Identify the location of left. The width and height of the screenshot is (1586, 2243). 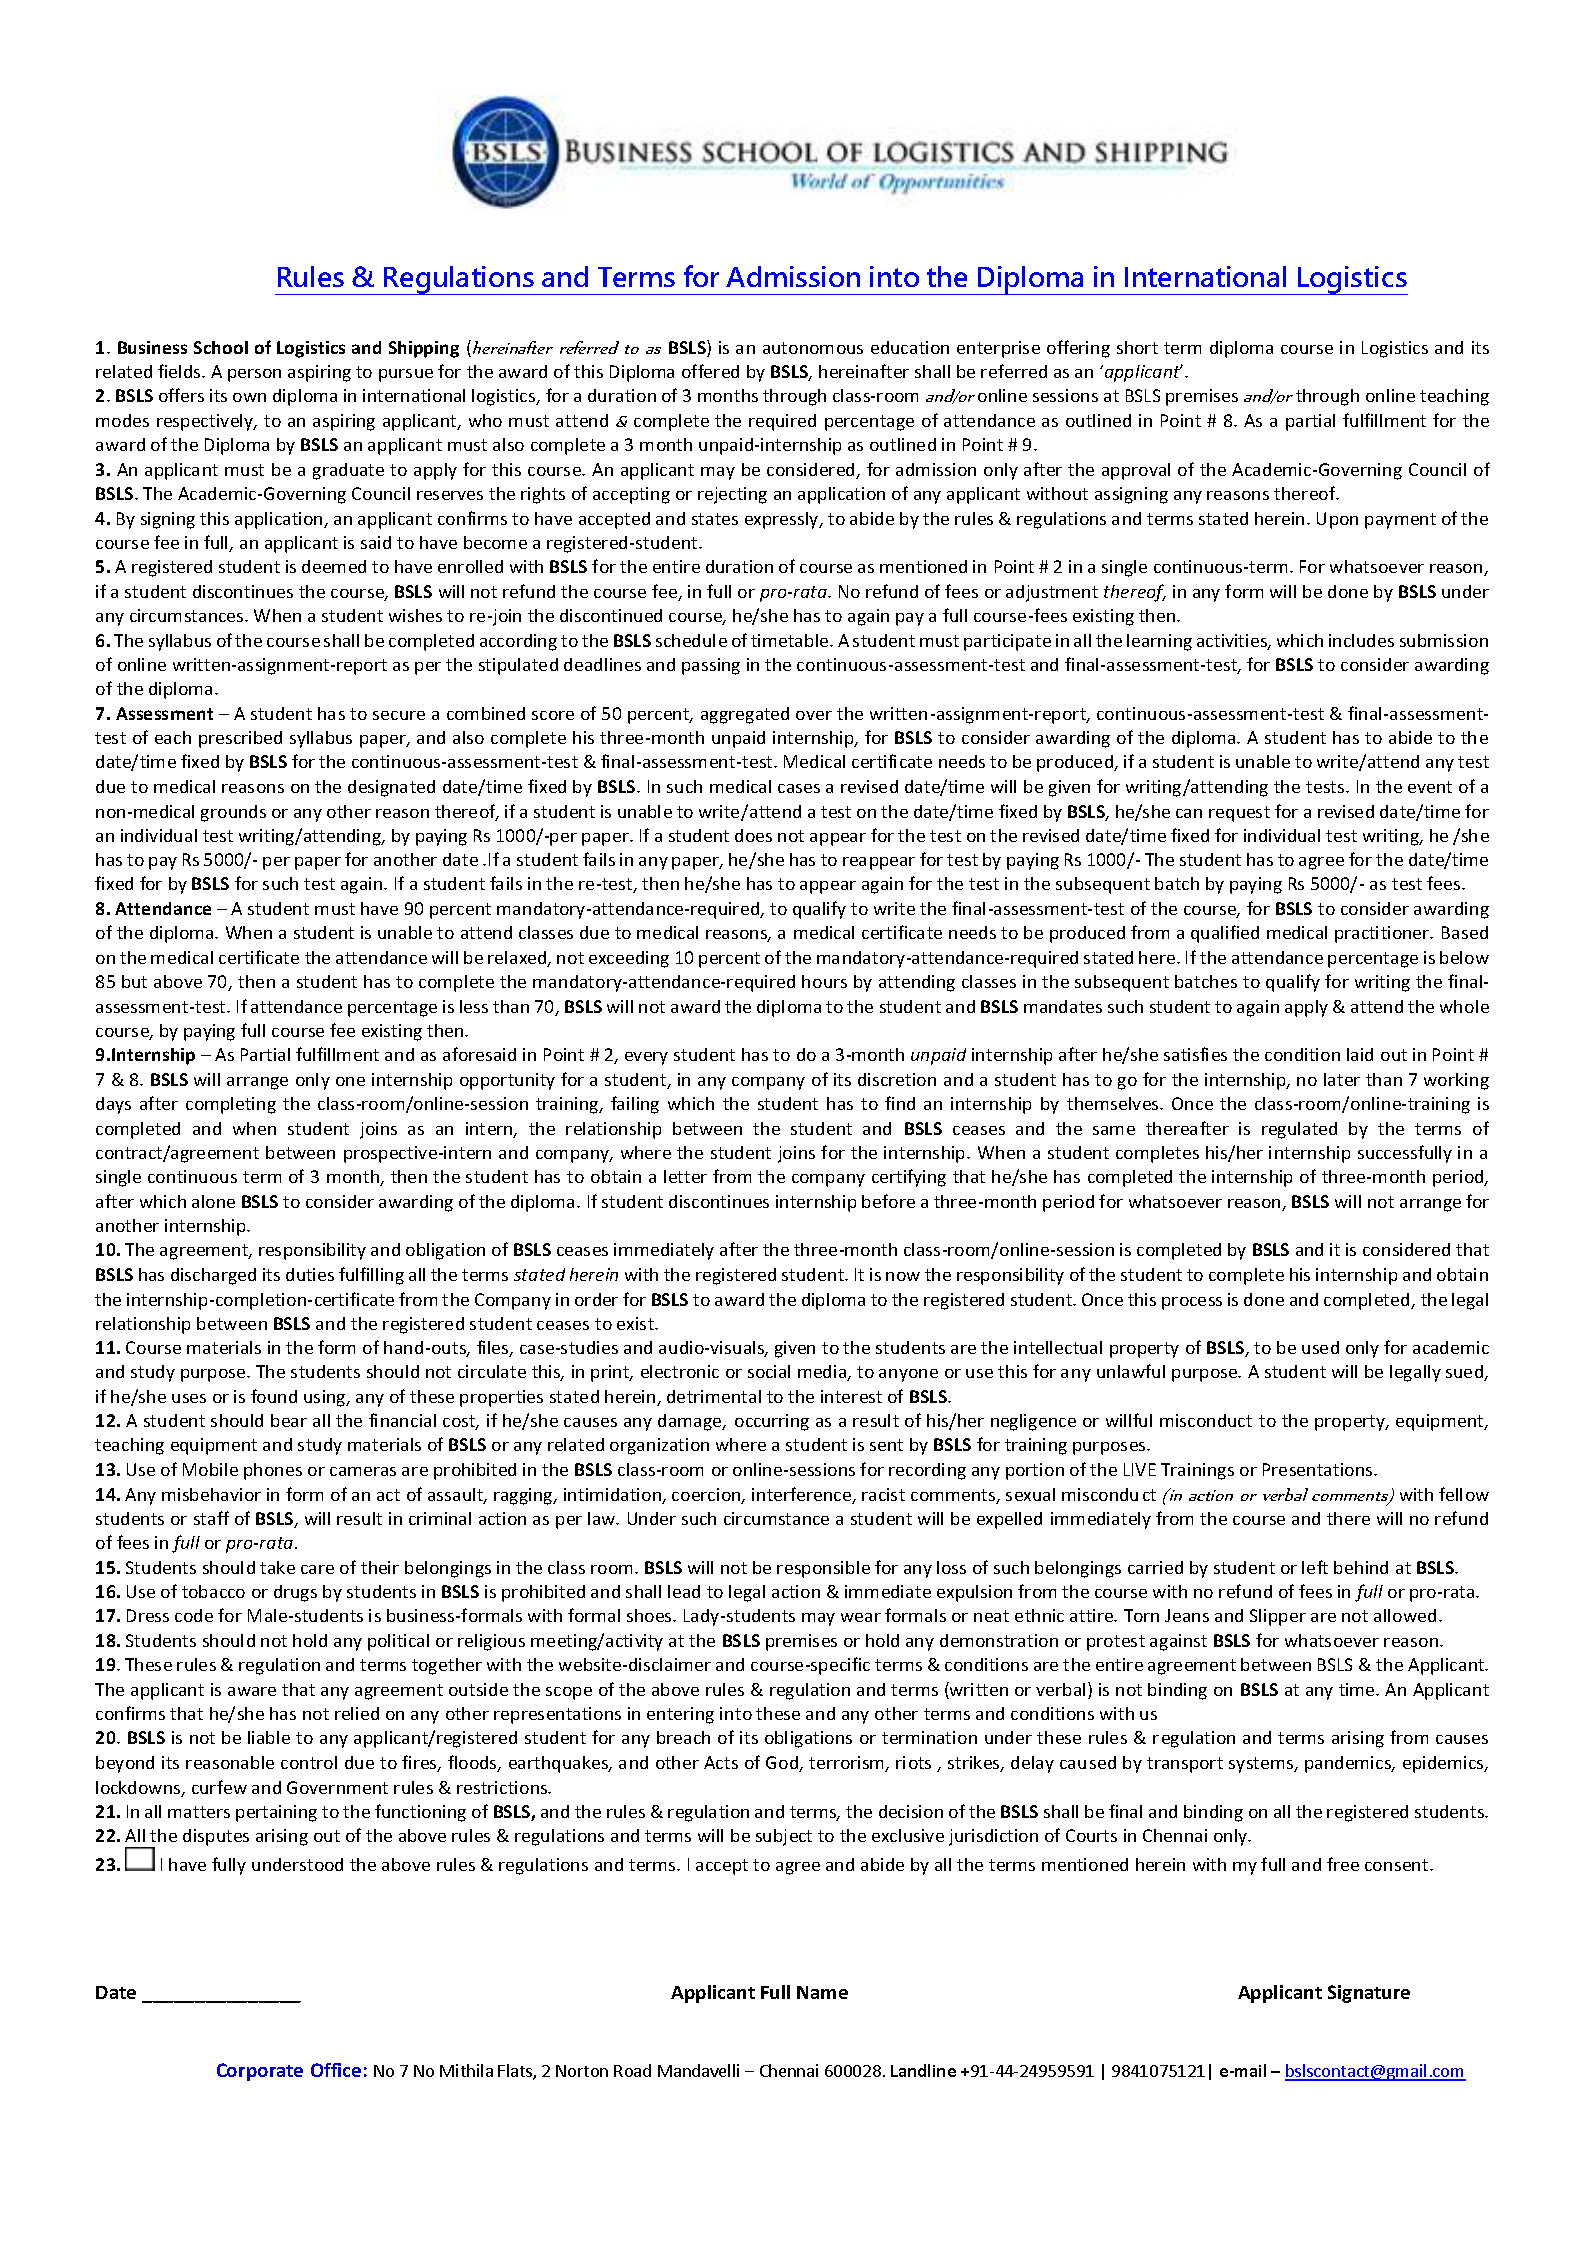
(1315, 1567).
